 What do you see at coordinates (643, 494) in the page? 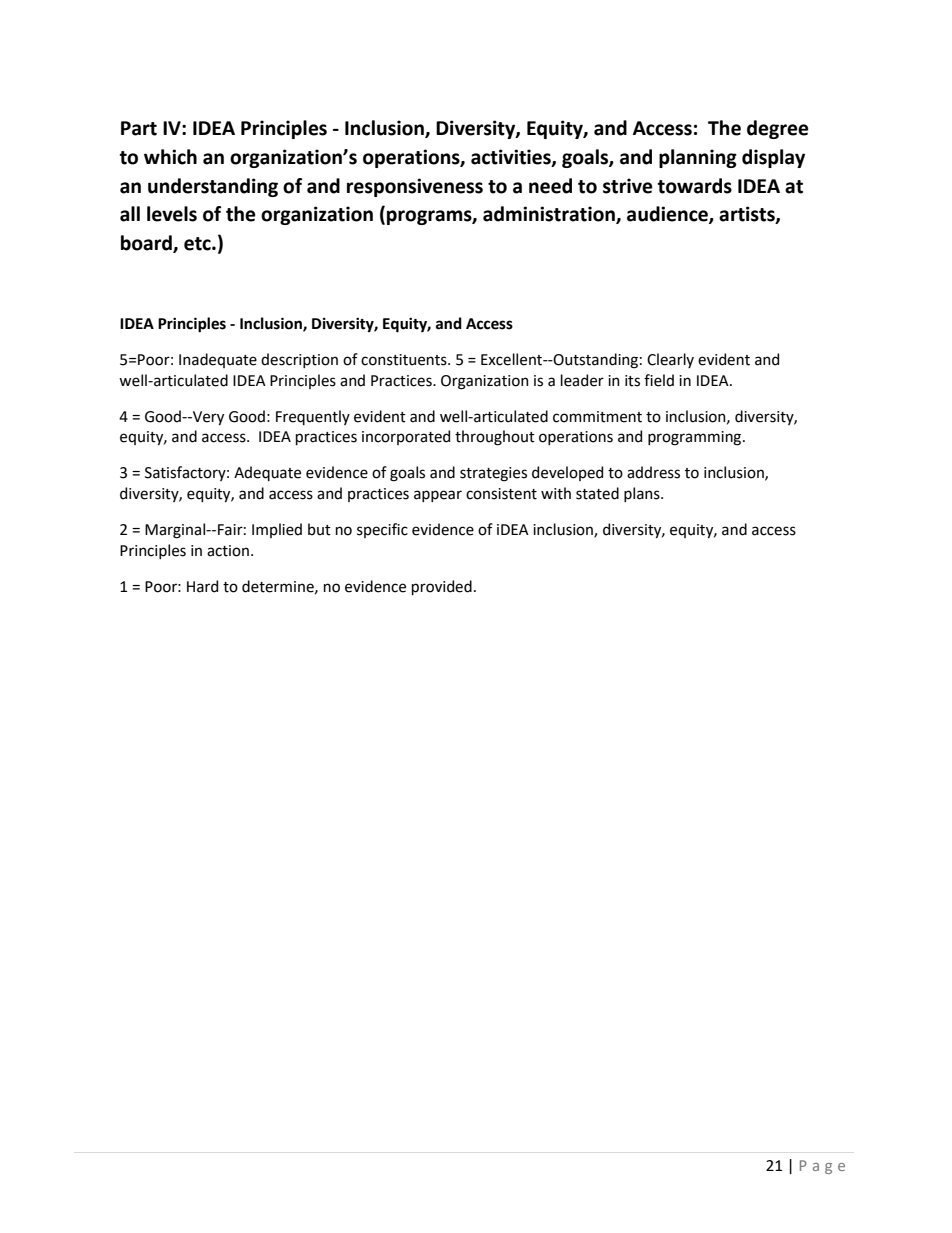
I see `plans` at bounding box center [643, 494].
